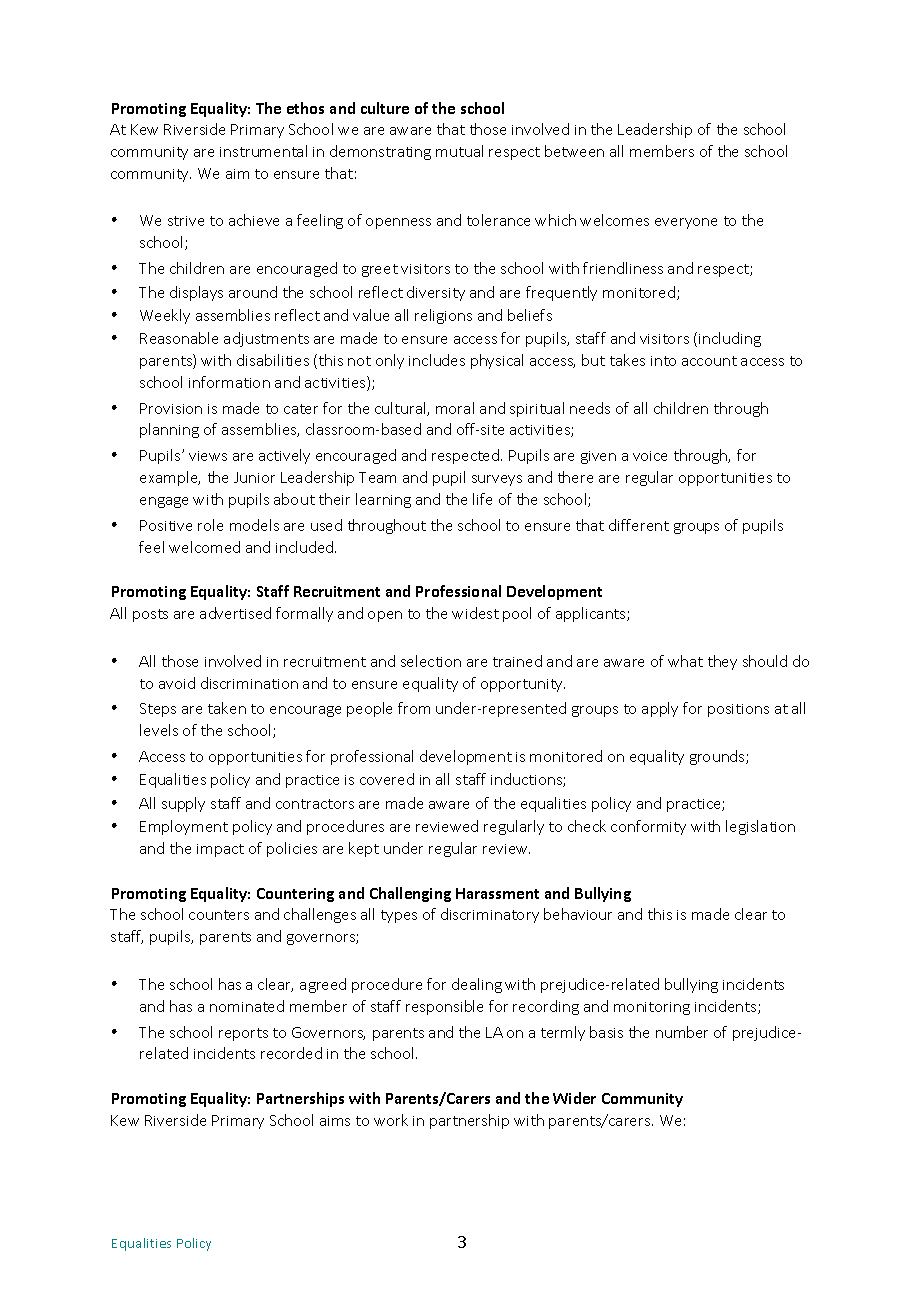  I want to click on instrumental, so click(263, 151).
